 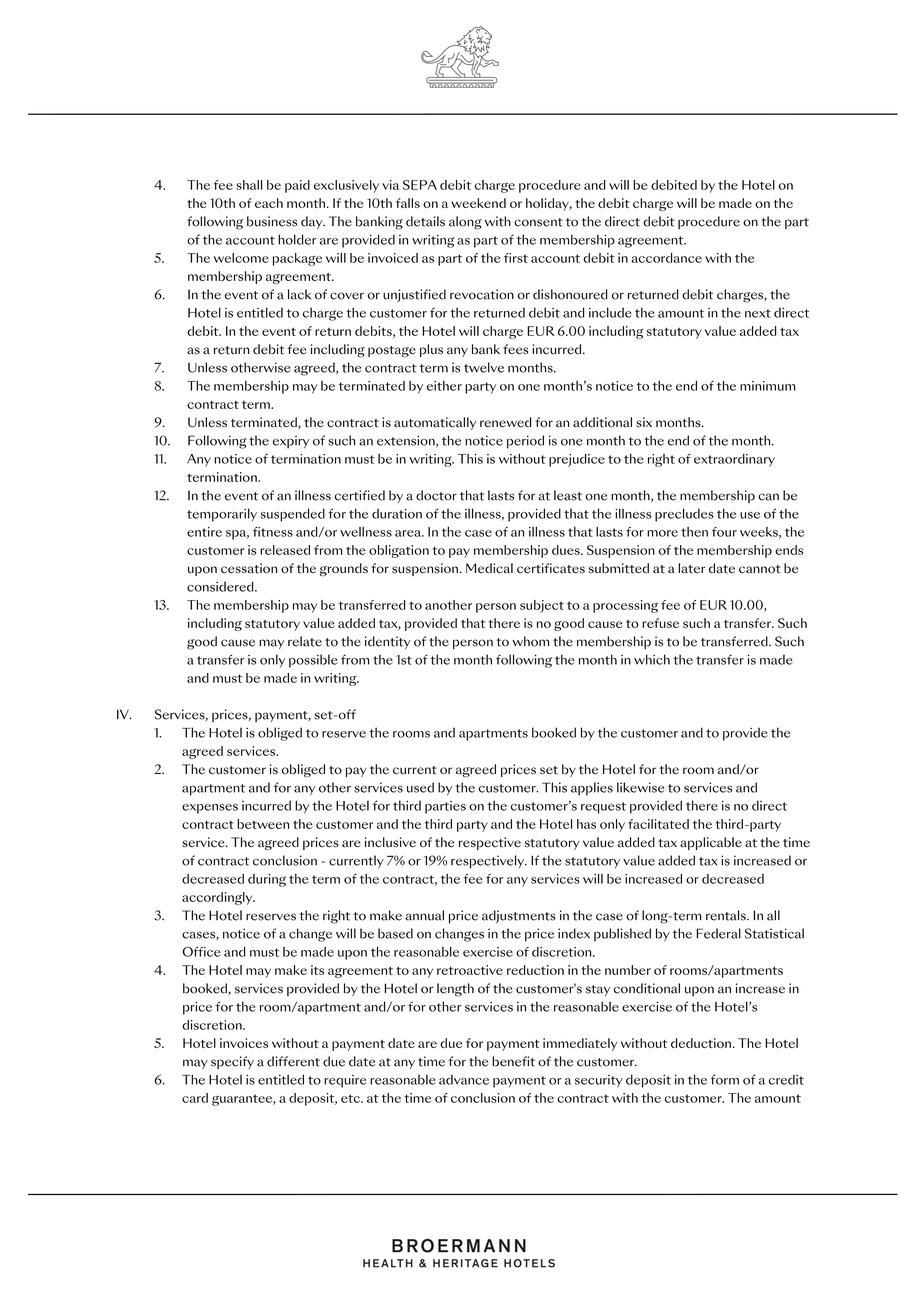 What do you see at coordinates (513, 1061) in the screenshot?
I see `benefit` at bounding box center [513, 1061].
